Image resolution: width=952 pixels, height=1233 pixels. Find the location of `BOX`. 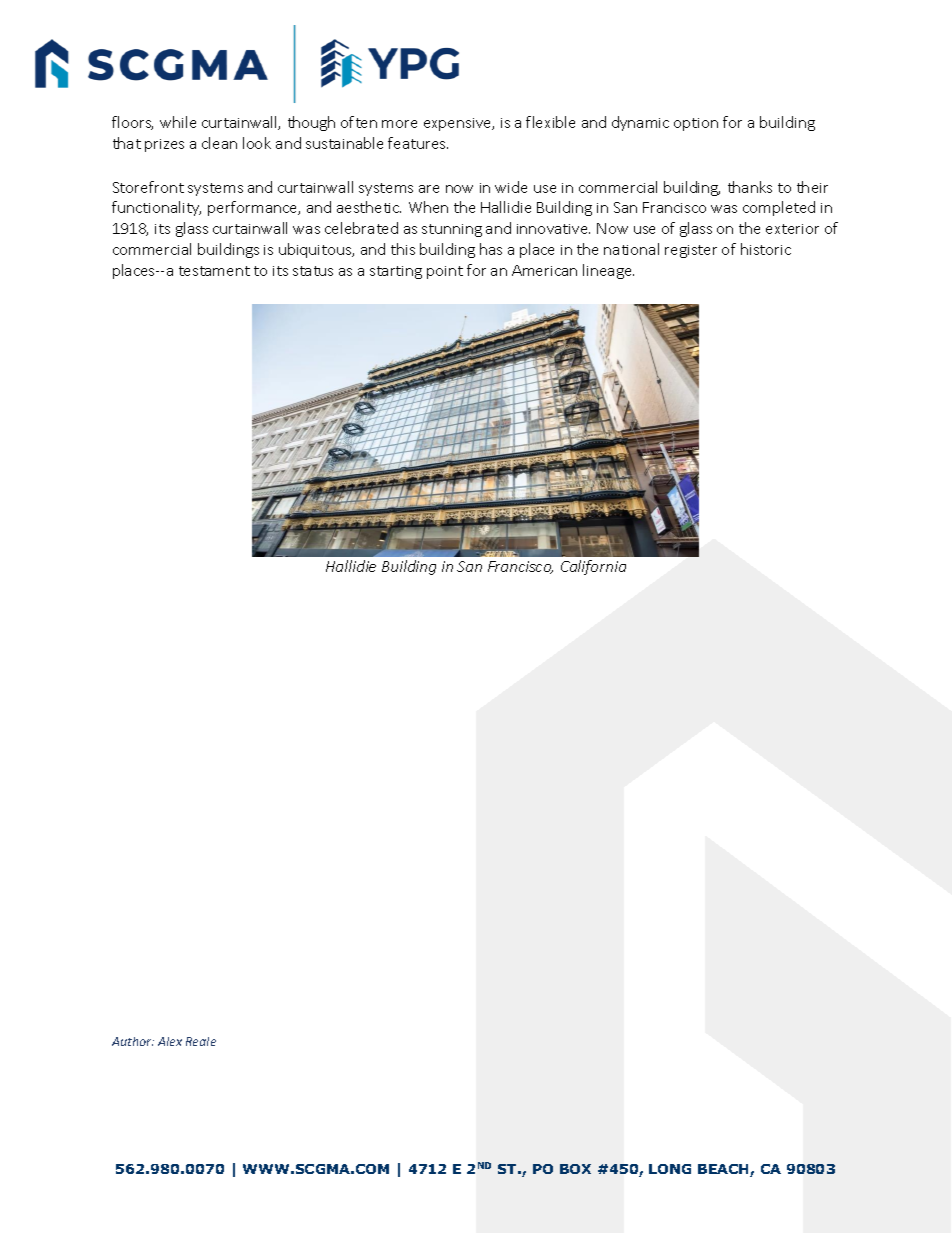

BOX is located at coordinates (575, 1169).
